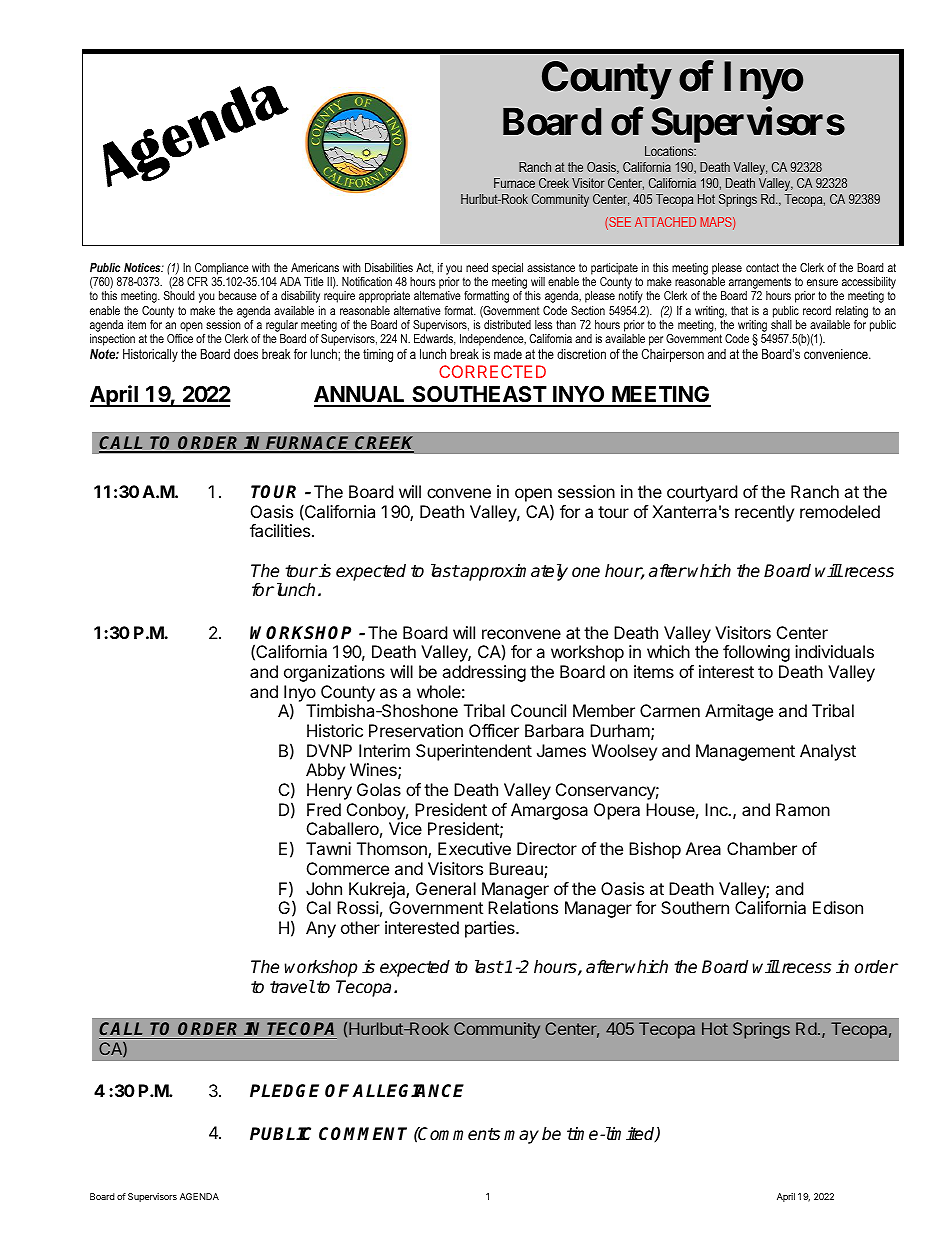  Describe the element at coordinates (477, 267) in the document. I see `need` at that location.
